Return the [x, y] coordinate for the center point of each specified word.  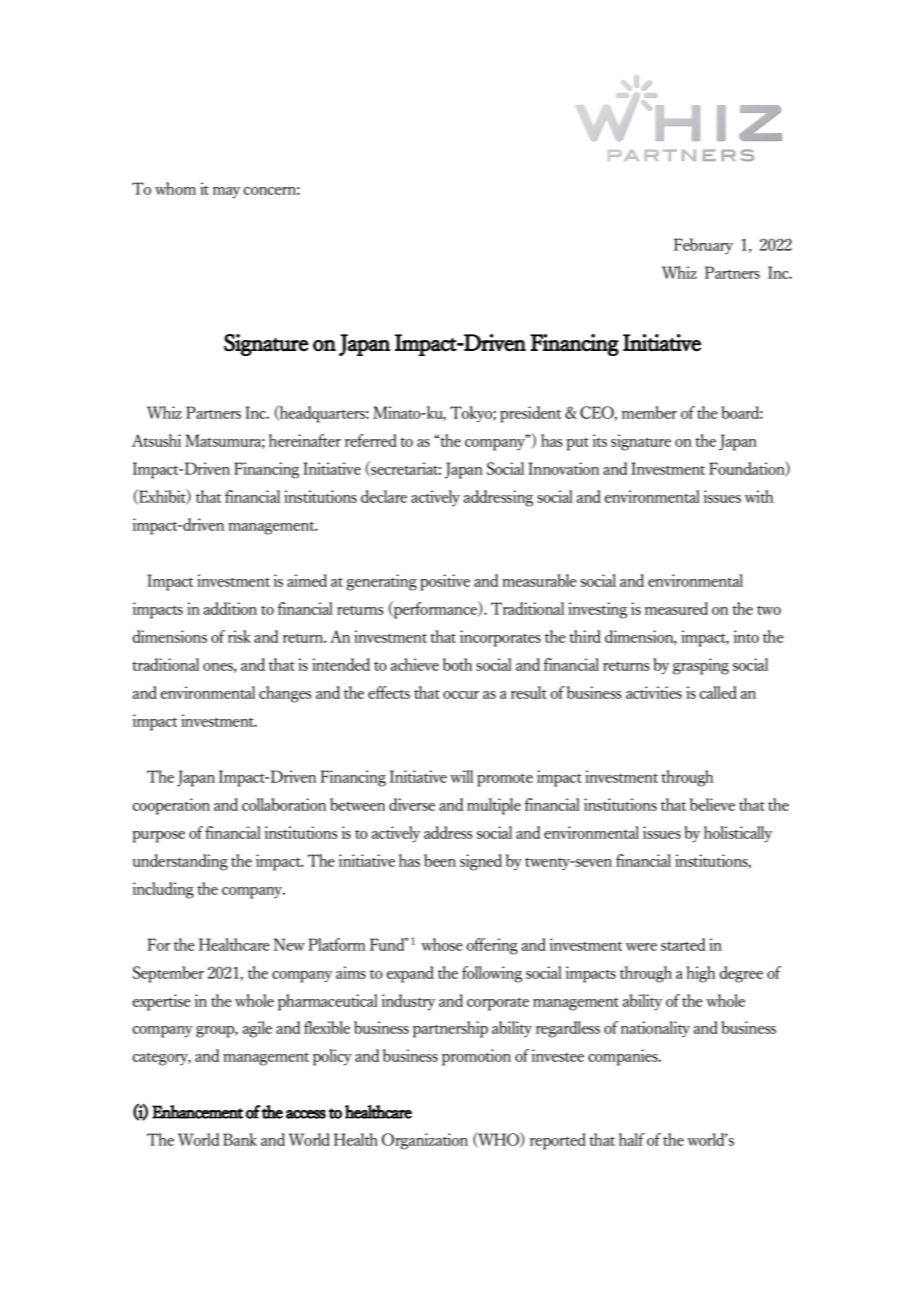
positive [445, 582]
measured [676, 608]
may [226, 193]
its [600, 440]
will [461, 776]
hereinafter [305, 440]
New [289, 944]
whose [442, 944]
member [649, 412]
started [683, 944]
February [703, 246]
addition [230, 608]
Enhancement [197, 1112]
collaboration [284, 804]
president [530, 414]
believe [712, 804]
